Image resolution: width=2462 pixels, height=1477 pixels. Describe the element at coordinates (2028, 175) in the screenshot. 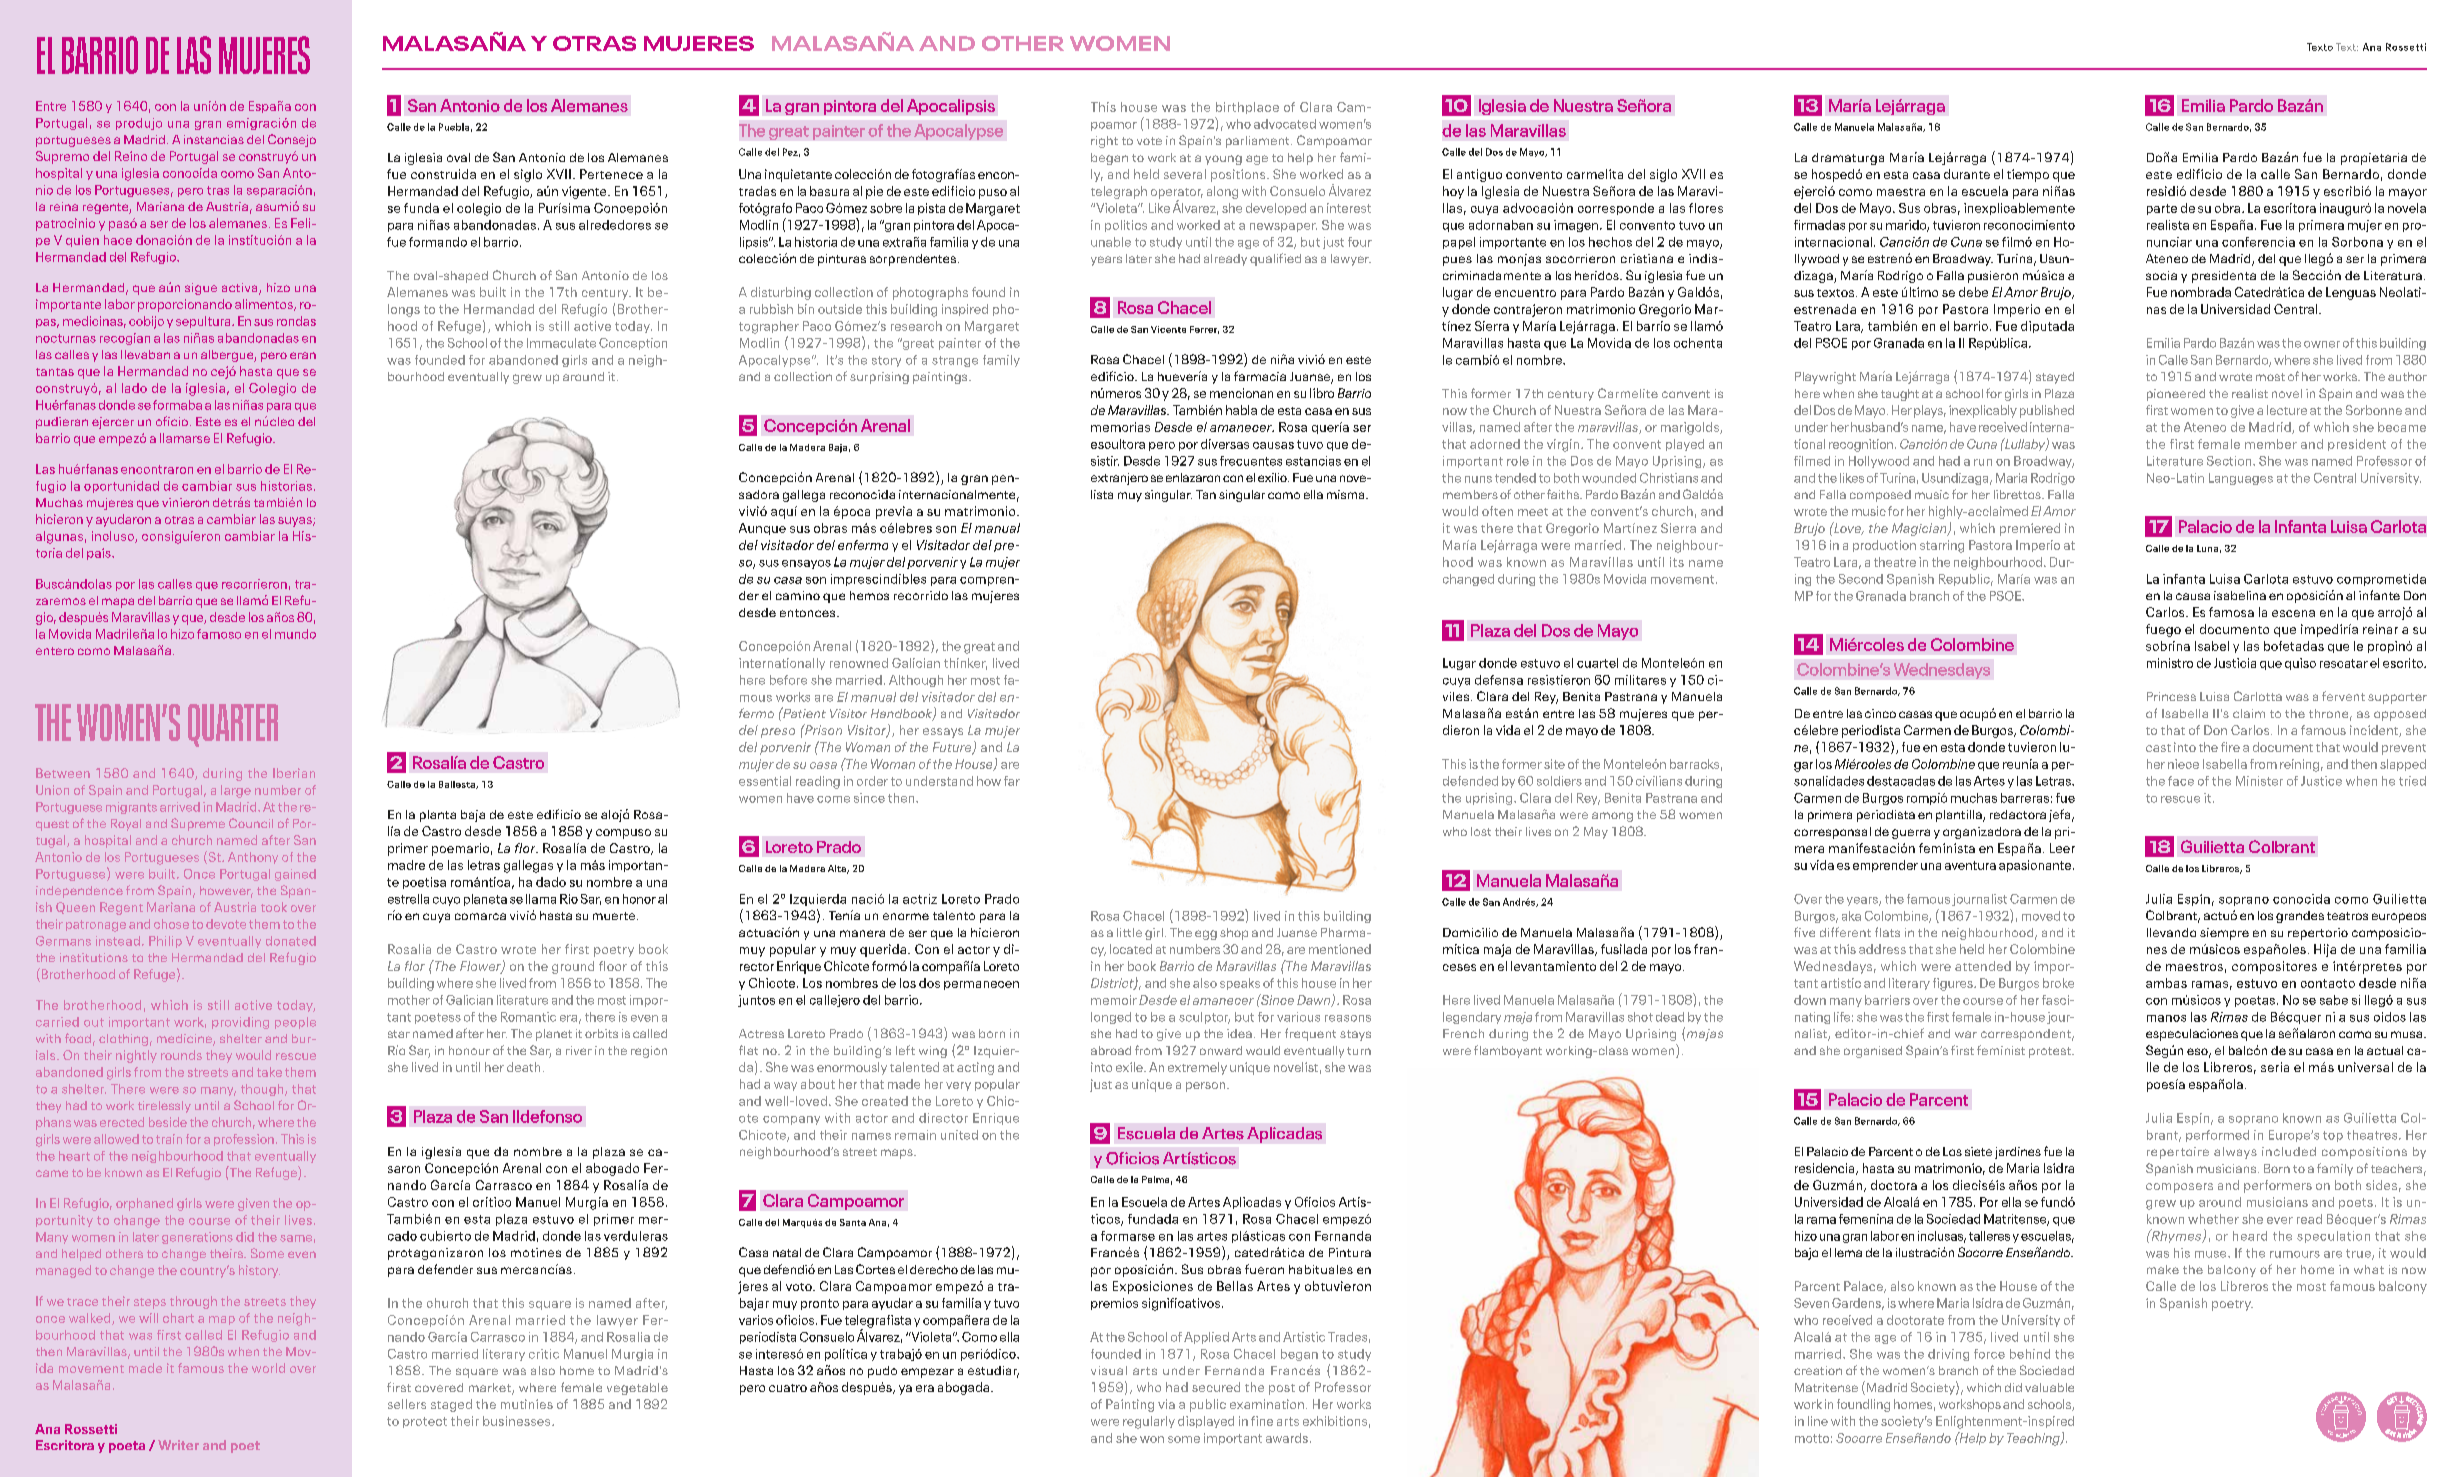

I see `tiempo` at that location.
